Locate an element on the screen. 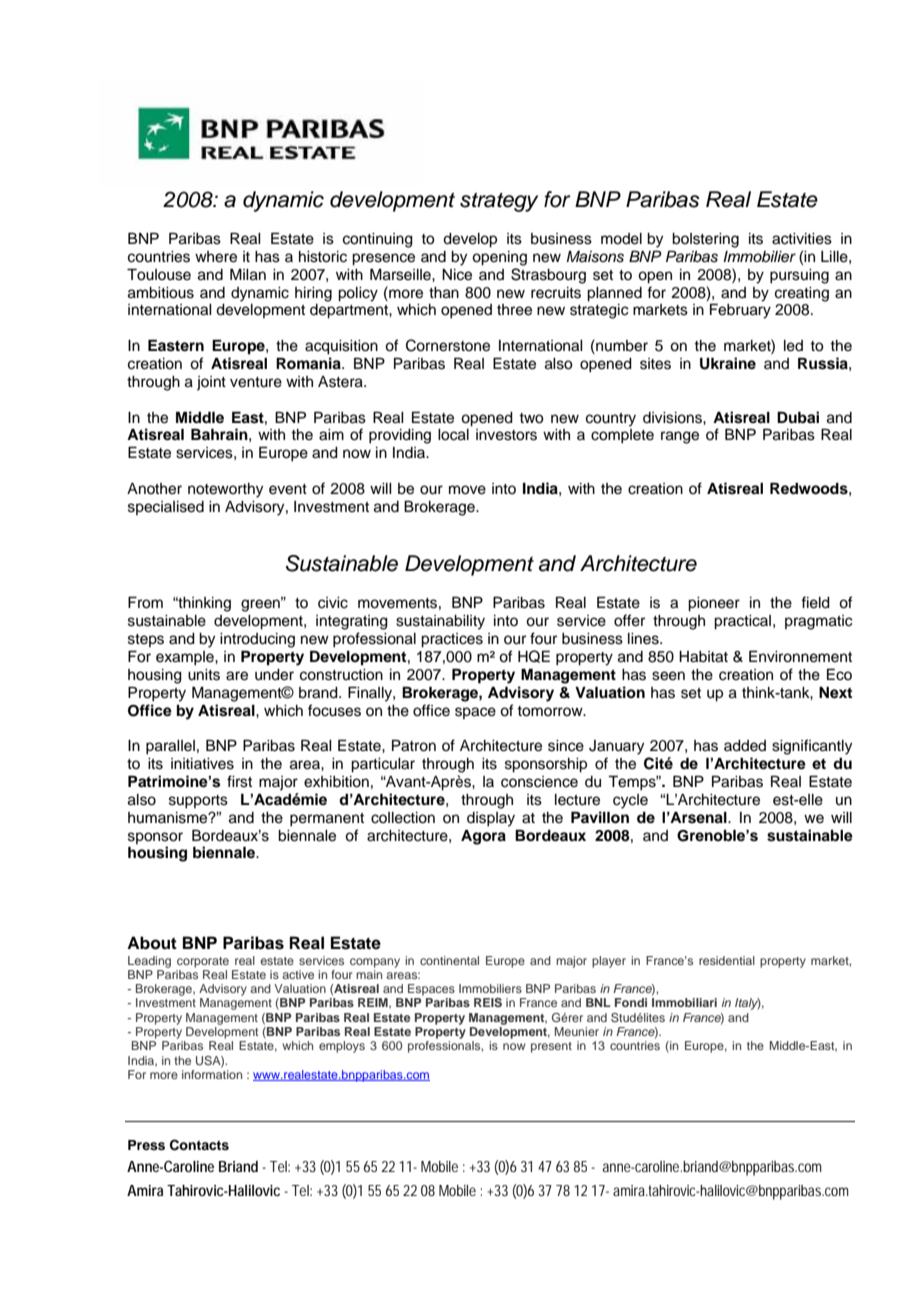 This screenshot has height=1308, width=924. where is located at coordinates (216, 257).
